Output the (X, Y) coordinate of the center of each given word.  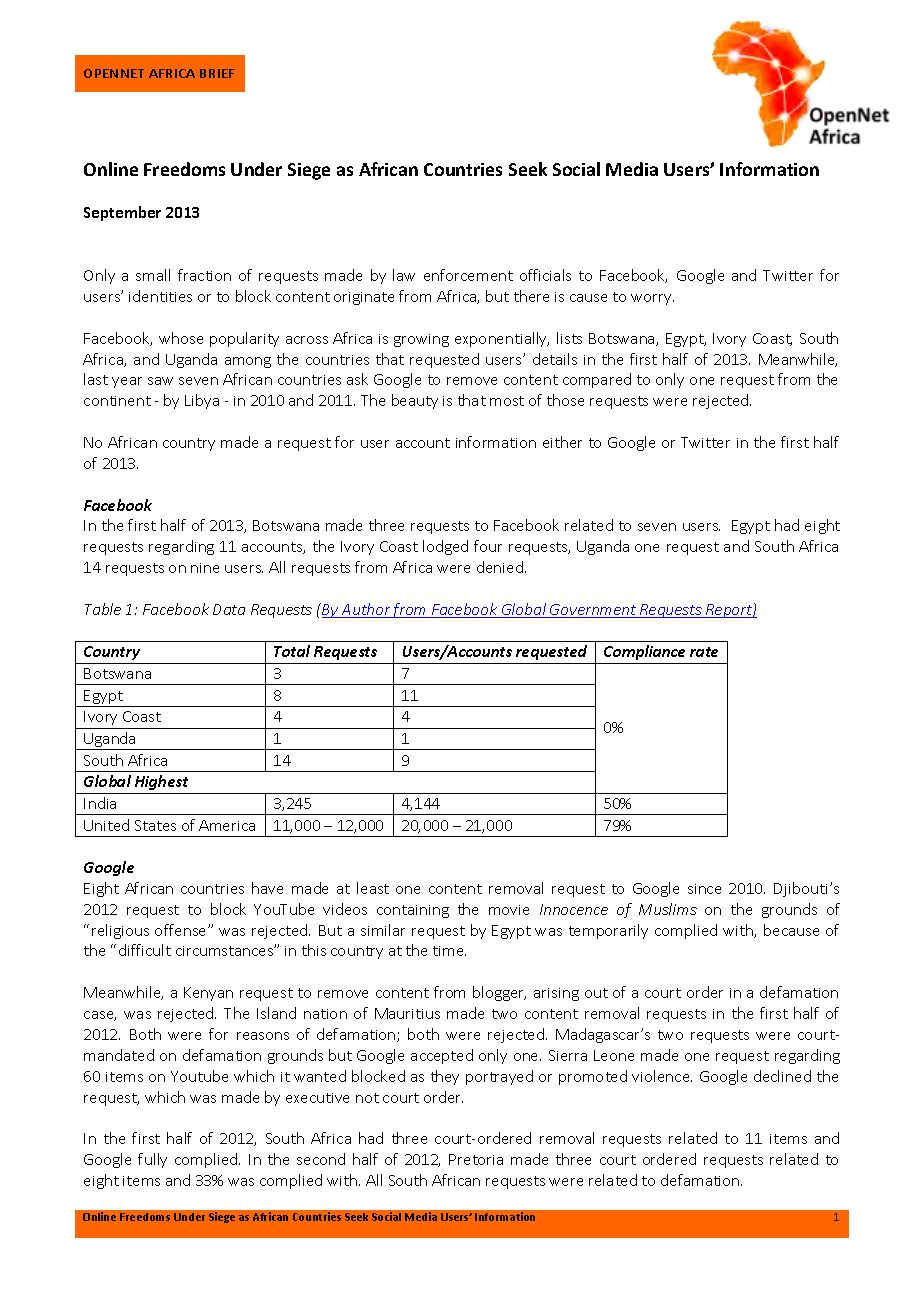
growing (421, 340)
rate (704, 652)
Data (229, 609)
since (704, 889)
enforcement (468, 275)
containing (413, 911)
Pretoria (476, 1159)
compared (597, 380)
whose (181, 338)
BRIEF (217, 73)
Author (366, 610)
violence (662, 1076)
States (155, 825)
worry (652, 299)
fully (152, 1160)
